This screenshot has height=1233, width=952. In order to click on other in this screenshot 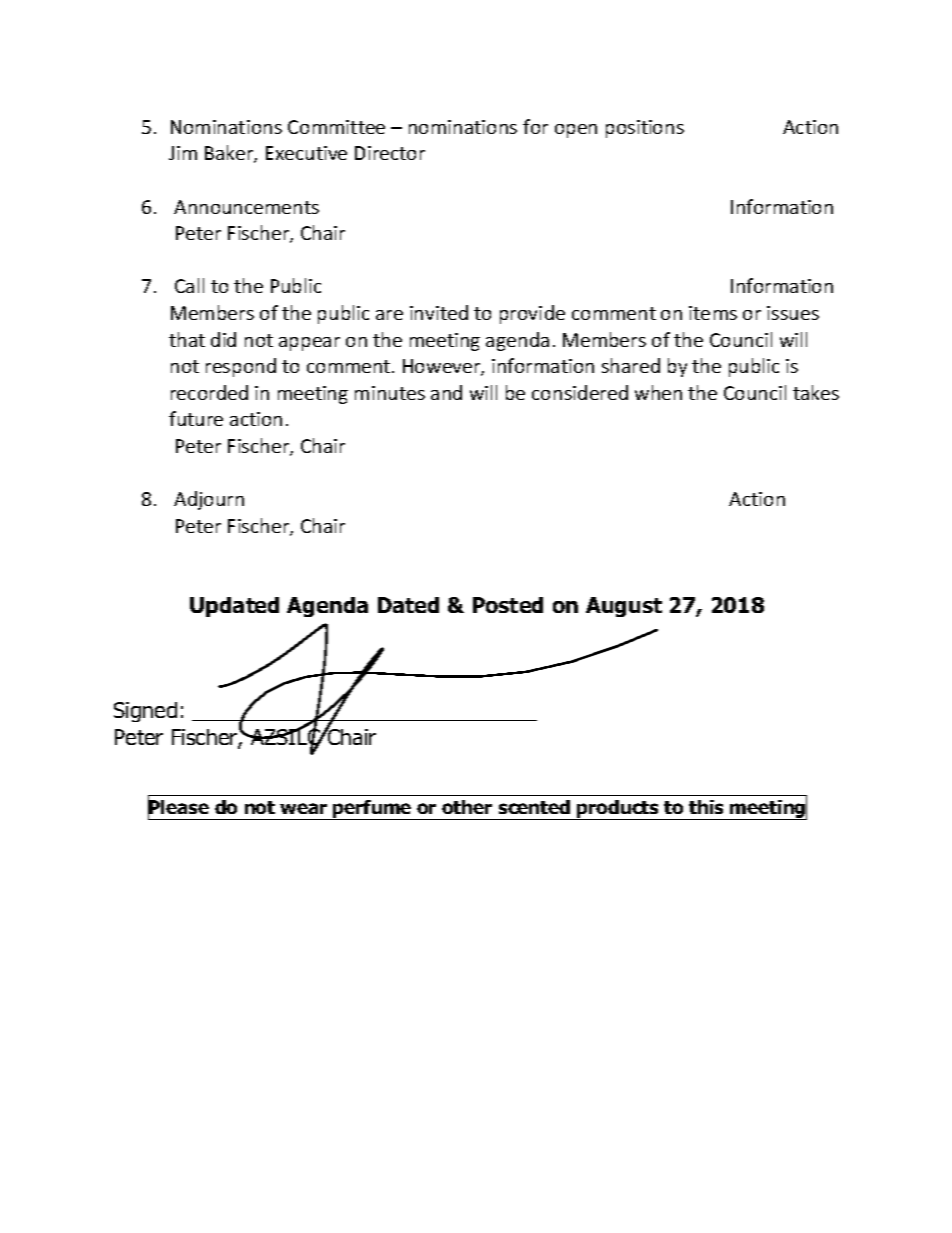, I will do `click(467, 807)`.
